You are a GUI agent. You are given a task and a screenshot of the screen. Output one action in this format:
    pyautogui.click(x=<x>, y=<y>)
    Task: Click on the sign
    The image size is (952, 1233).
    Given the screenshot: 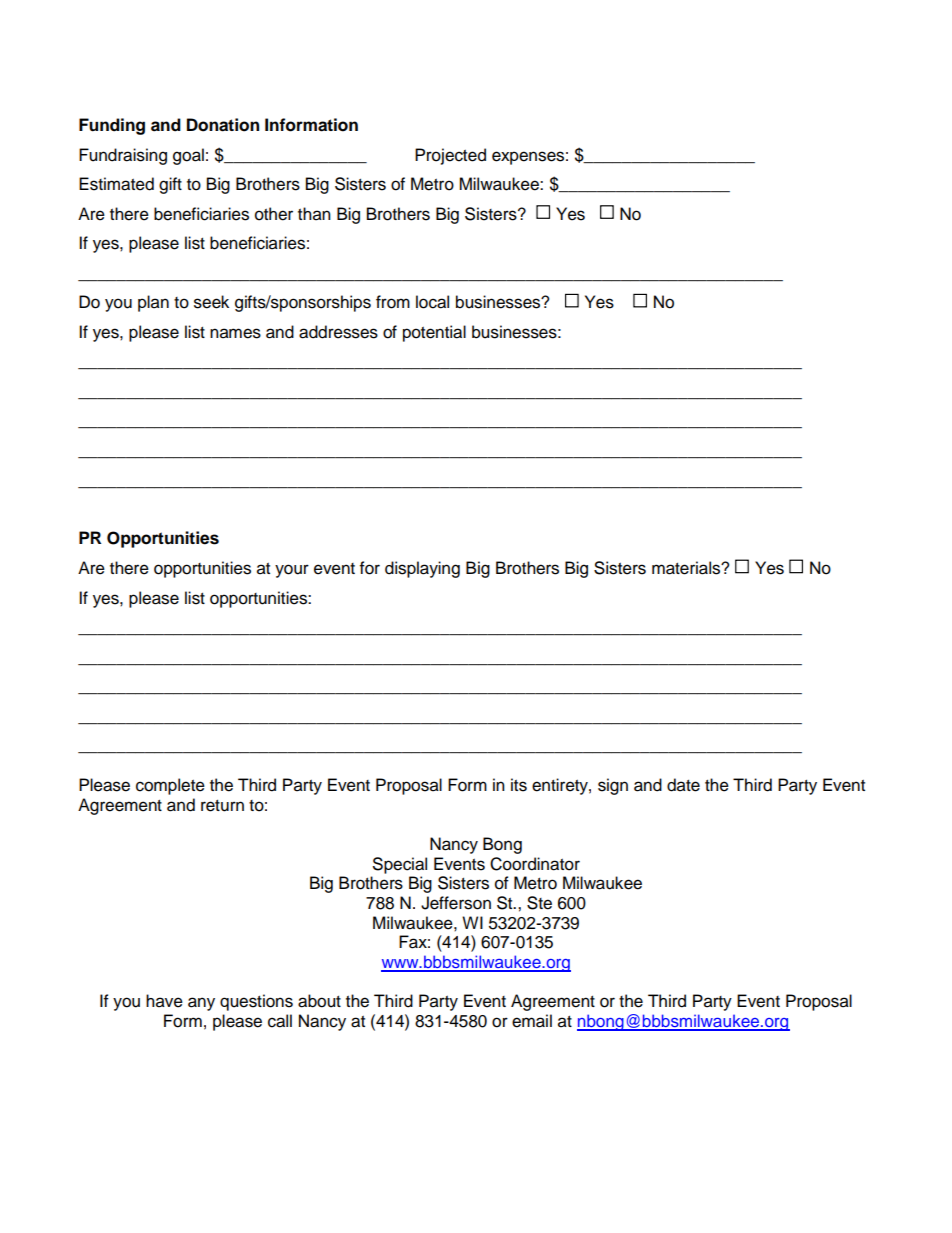 What is the action you would take?
    pyautogui.click(x=613, y=786)
